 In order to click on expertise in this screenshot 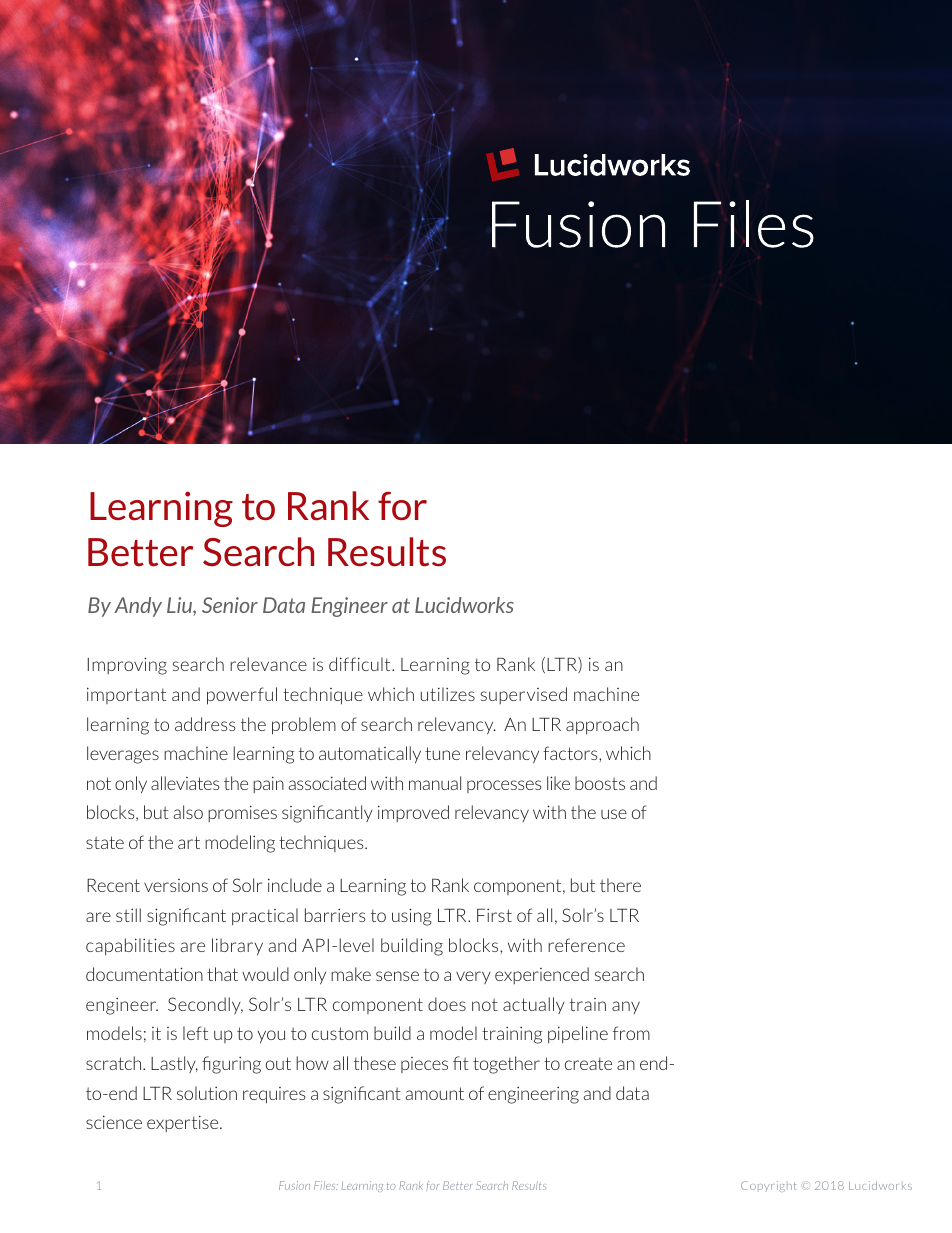, I will do `click(184, 1123)`.
